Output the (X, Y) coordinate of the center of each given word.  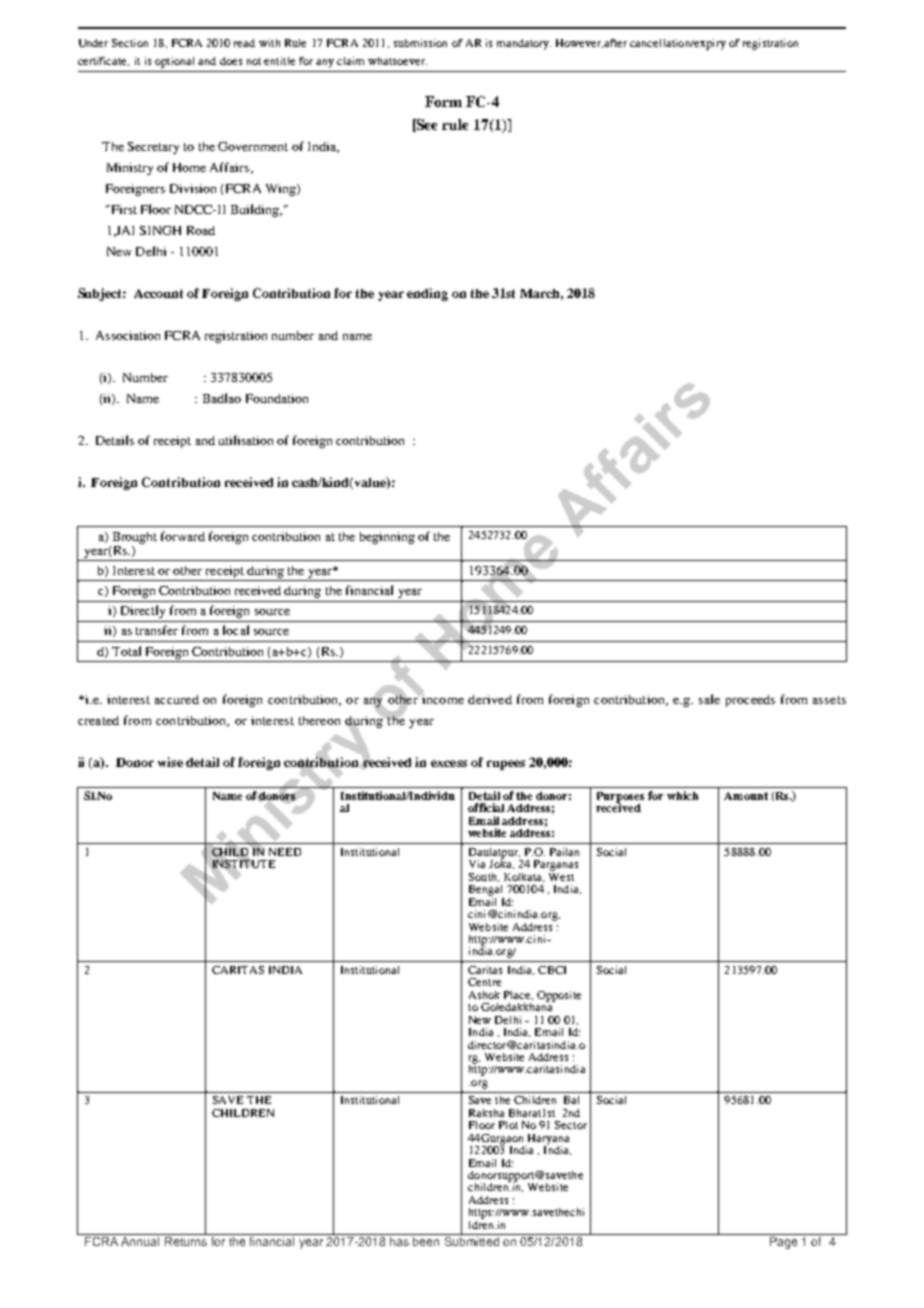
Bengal (485, 890)
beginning (387, 538)
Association (128, 335)
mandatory (524, 44)
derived (490, 699)
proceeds (750, 701)
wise (170, 762)
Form (443, 101)
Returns (186, 1240)
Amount (746, 796)
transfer (157, 630)
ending (427, 294)
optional (174, 62)
